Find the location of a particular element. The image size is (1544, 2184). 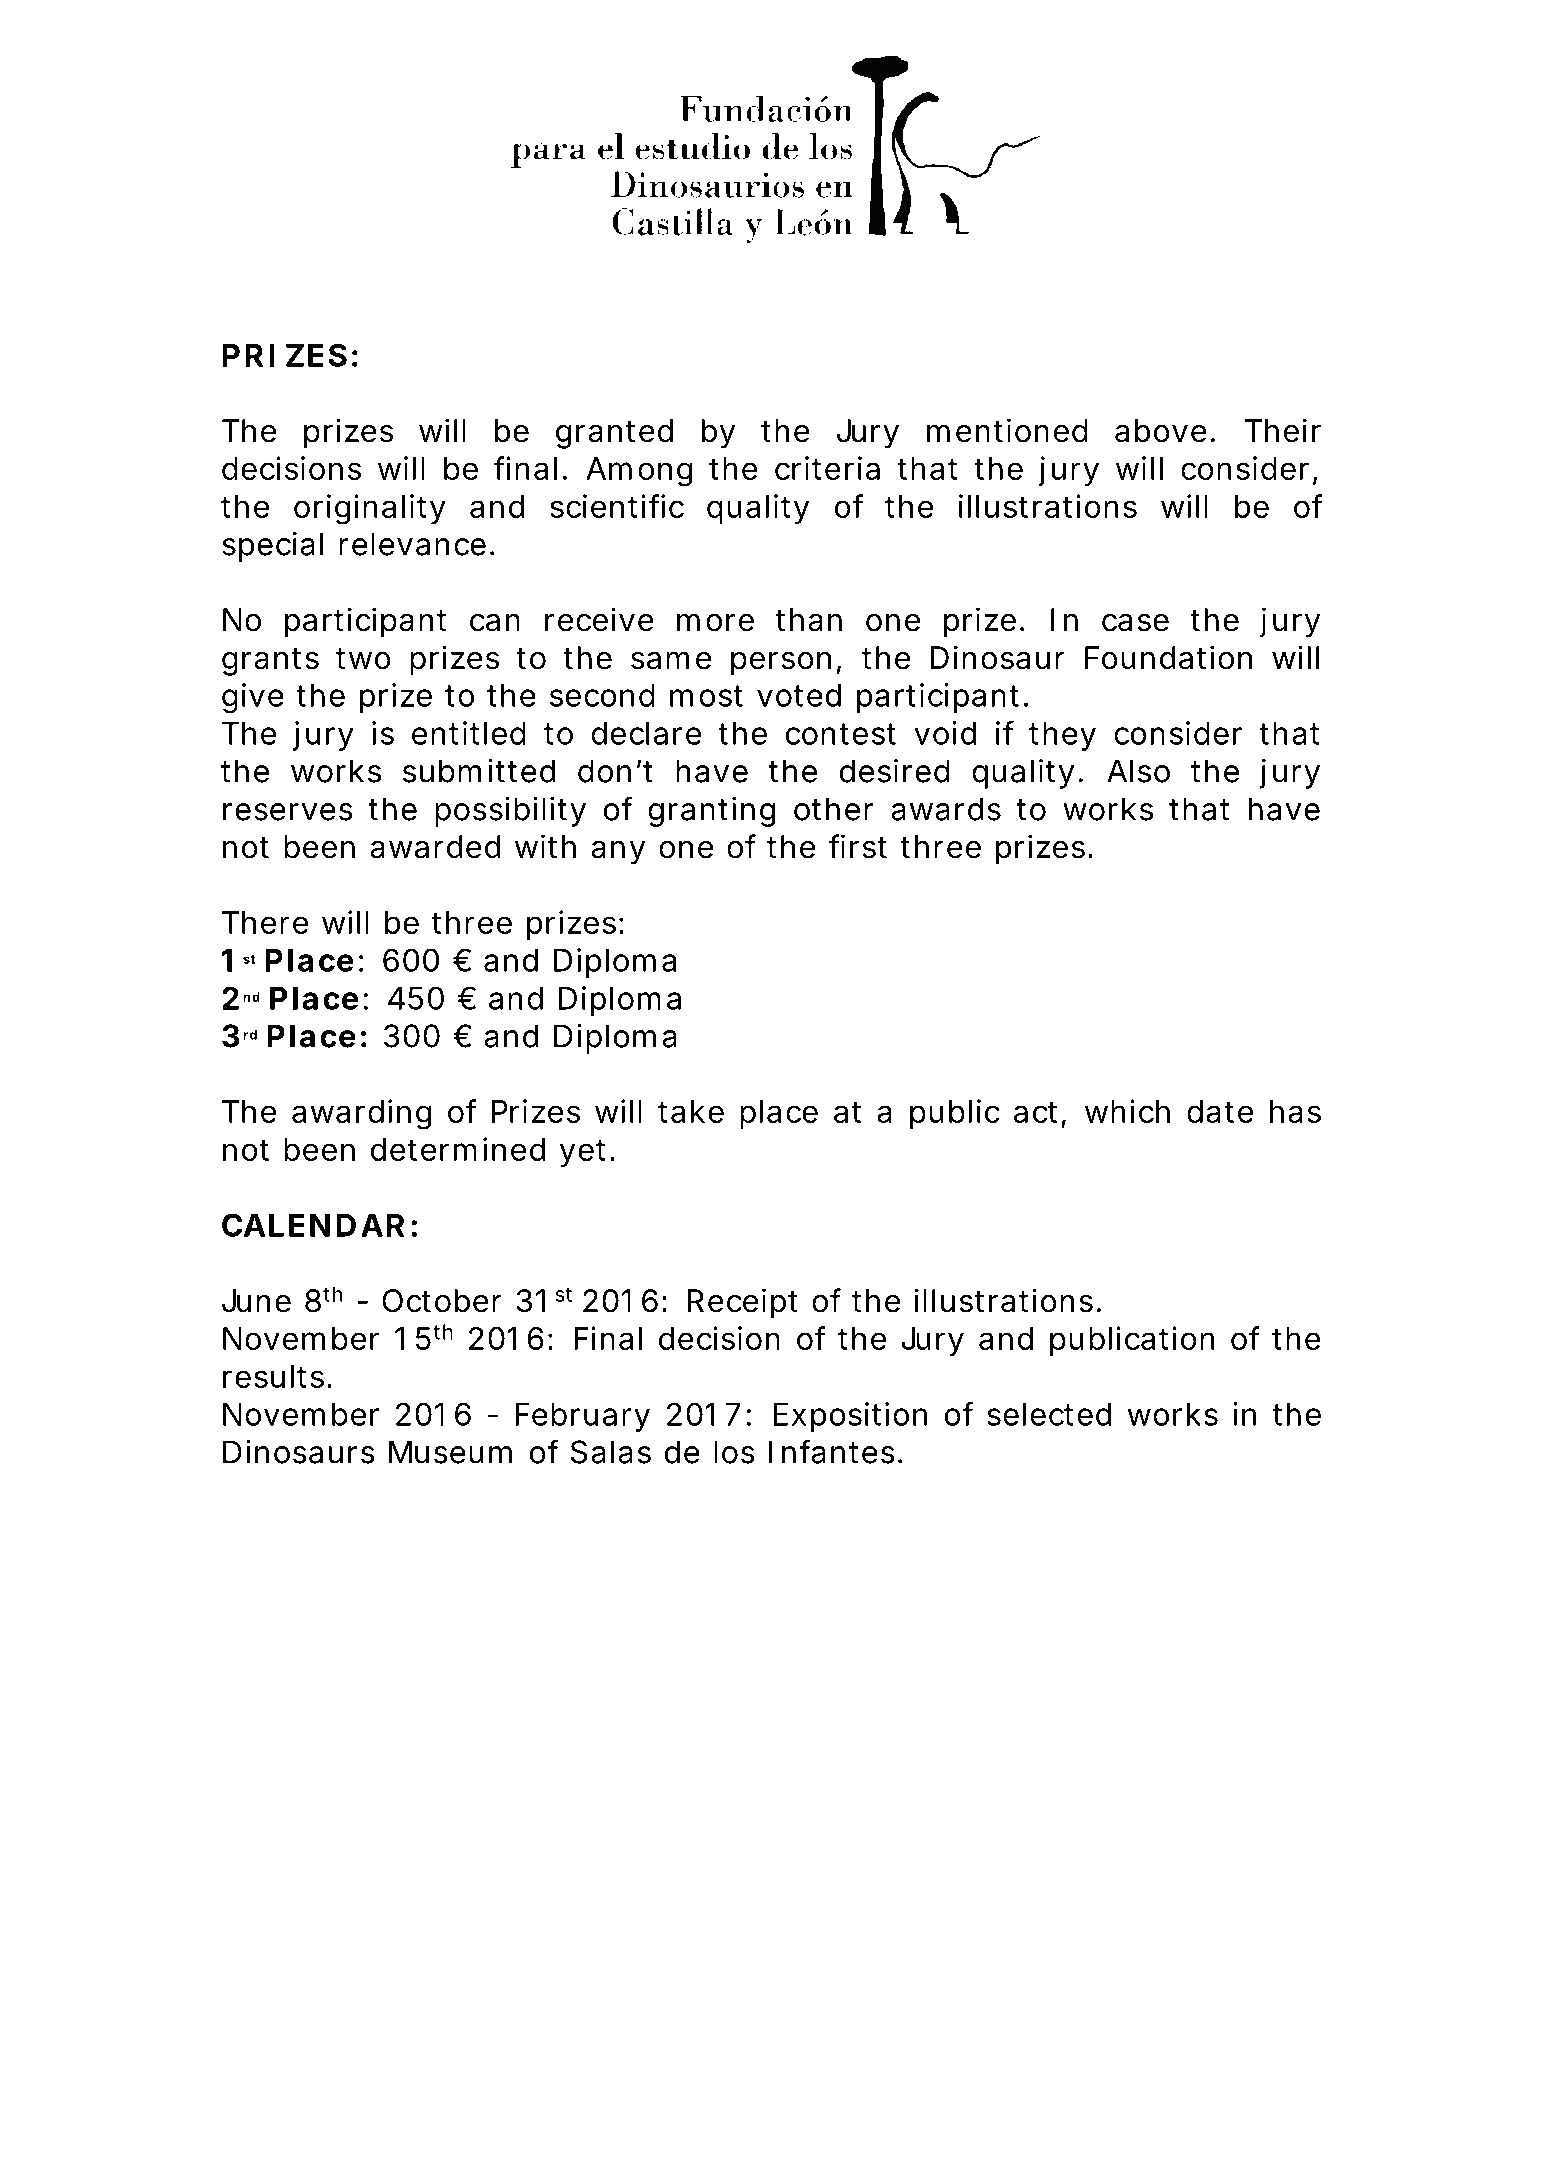

first is located at coordinates (857, 846).
